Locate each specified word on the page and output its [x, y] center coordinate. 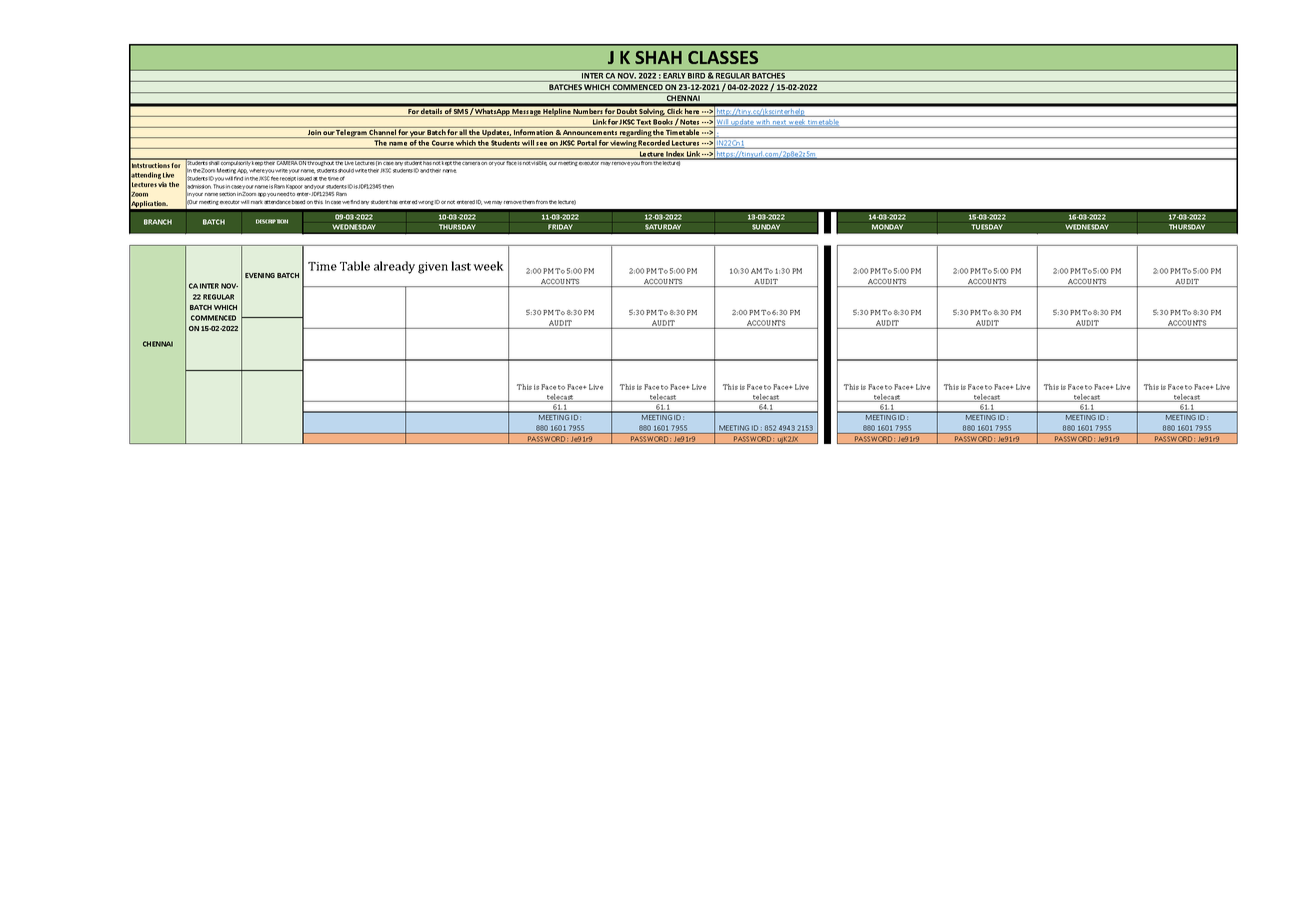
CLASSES [723, 57]
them [528, 202]
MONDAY [887, 227]
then [388, 186]
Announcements [590, 134]
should [346, 170]
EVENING [260, 275]
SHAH [658, 57]
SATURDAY [663, 227]
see [541, 144]
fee [275, 178]
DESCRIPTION [272, 221]
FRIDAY [560, 227]
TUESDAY [987, 227]
